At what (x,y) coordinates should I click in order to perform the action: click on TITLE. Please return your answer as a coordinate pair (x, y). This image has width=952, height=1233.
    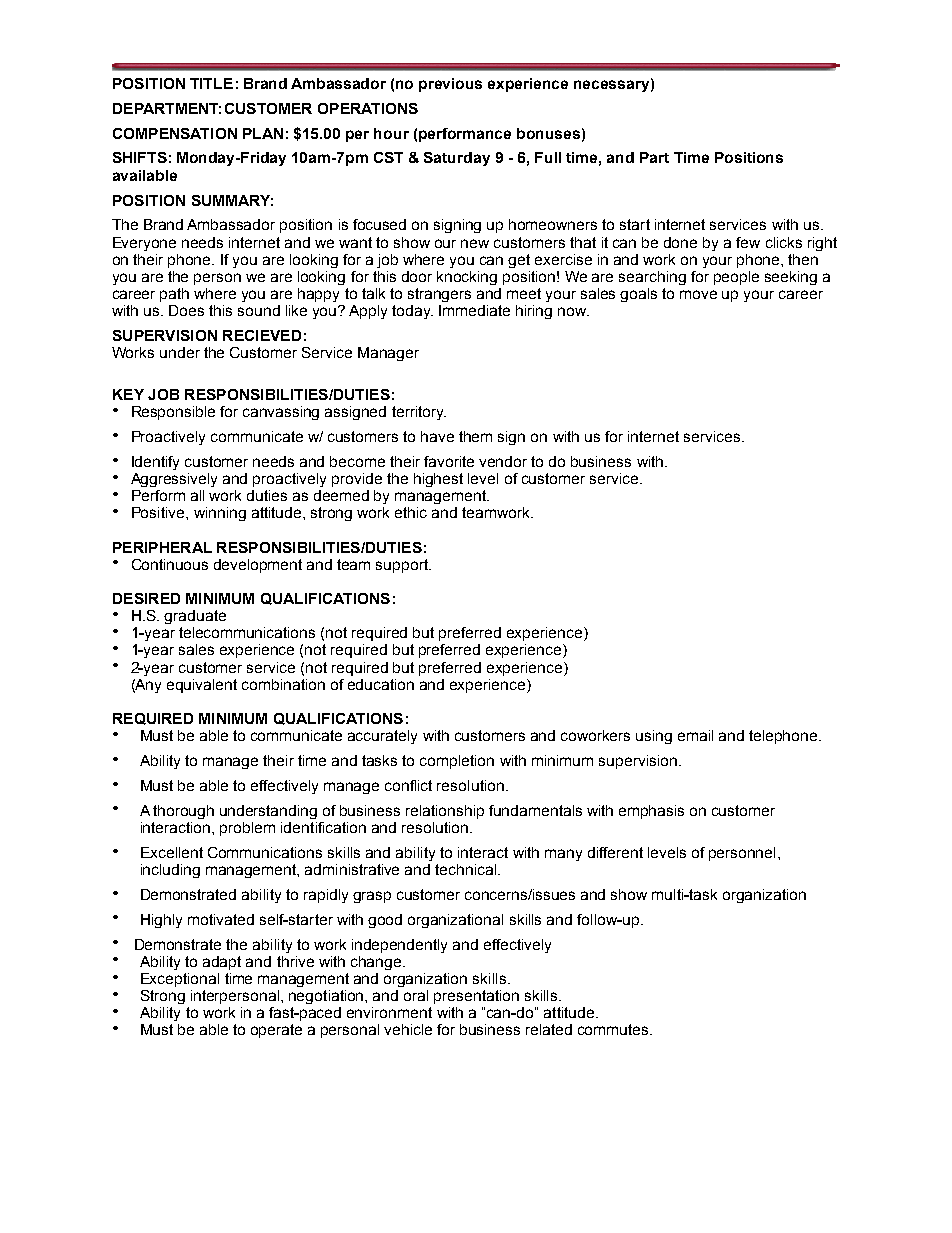
    Looking at the image, I should click on (211, 83).
